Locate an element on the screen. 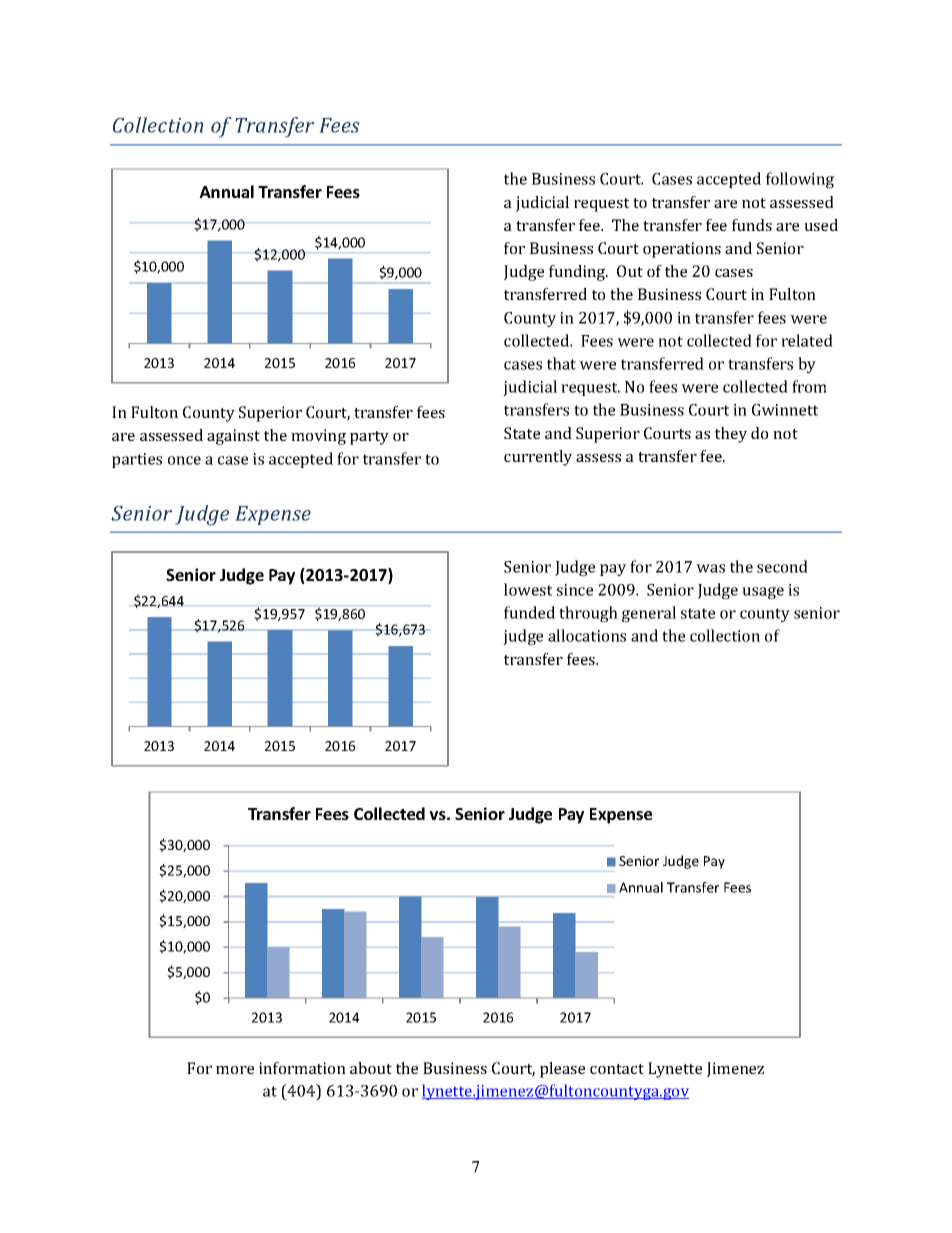  general is located at coordinates (649, 614).
